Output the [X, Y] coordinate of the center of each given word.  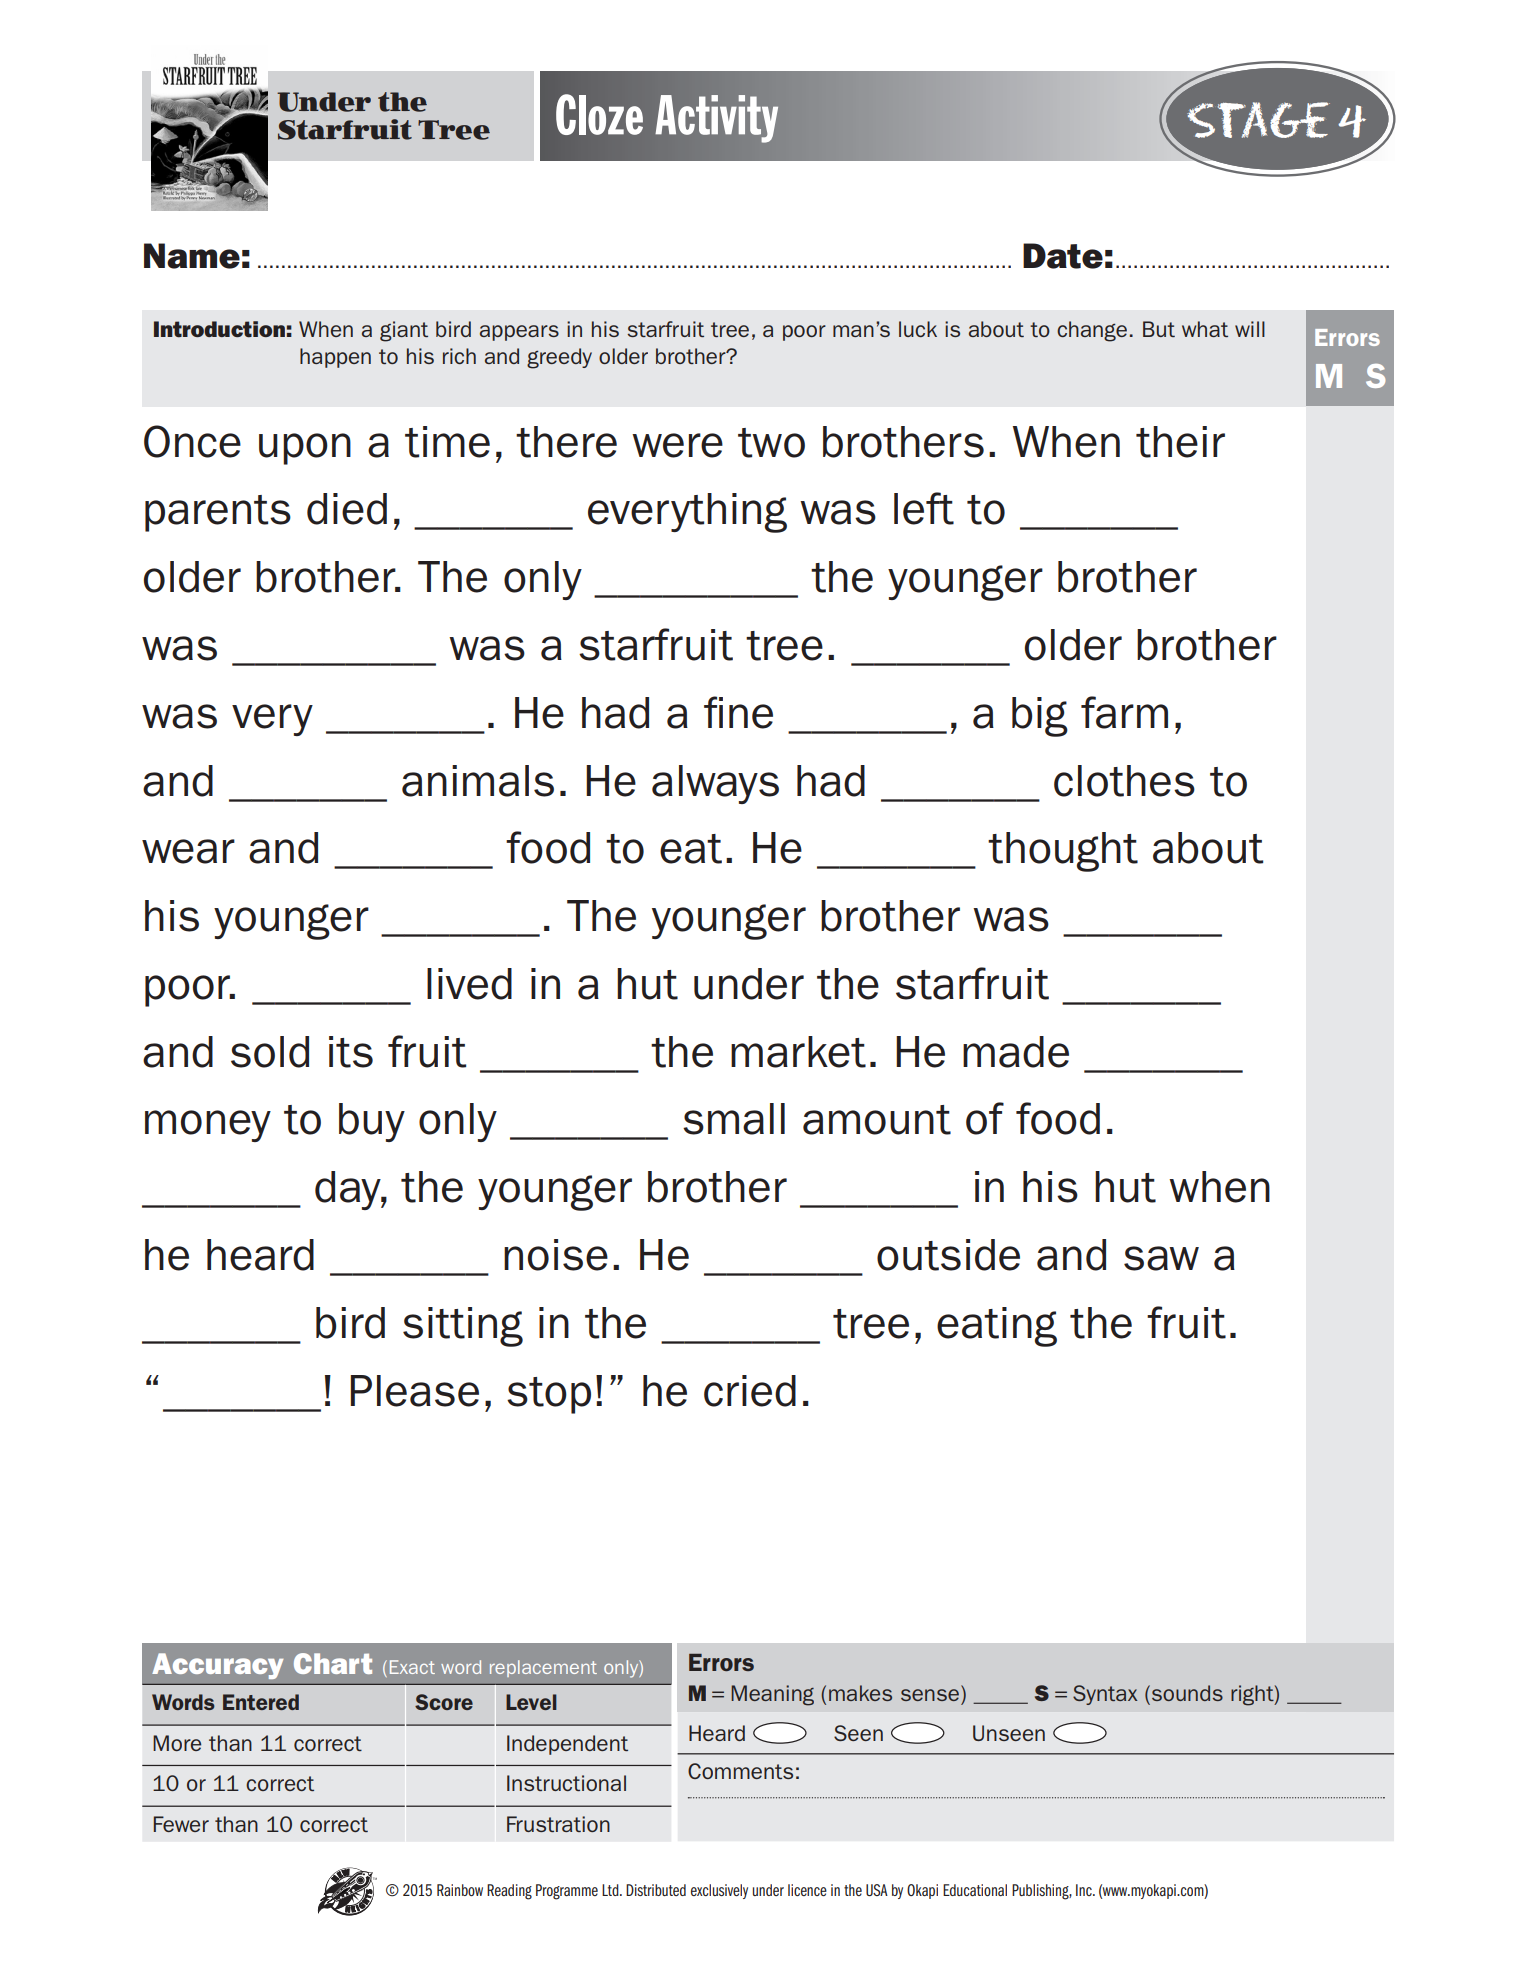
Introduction [219, 329]
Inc [1085, 1890]
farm [1124, 712]
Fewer [181, 1824]
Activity [717, 119]
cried [750, 1391]
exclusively [719, 1891]
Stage [1258, 120]
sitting [463, 1327]
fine [738, 712]
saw [1161, 1258]
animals [478, 781]
